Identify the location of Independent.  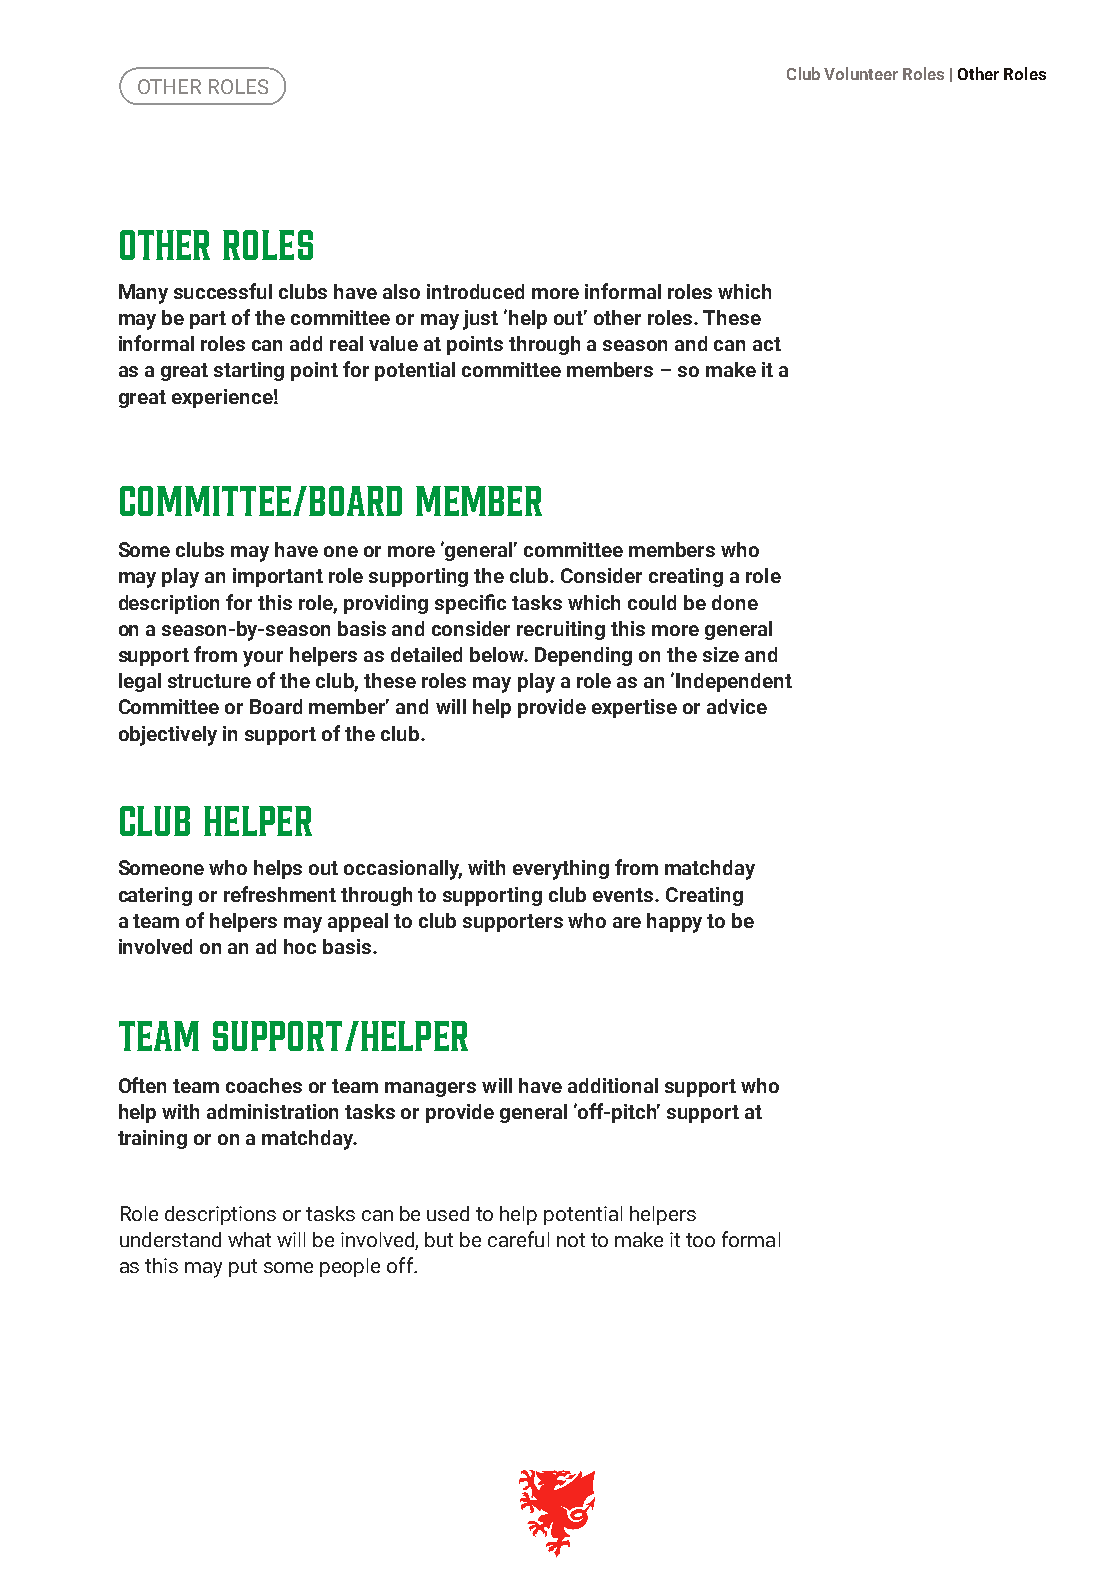
(734, 682).
